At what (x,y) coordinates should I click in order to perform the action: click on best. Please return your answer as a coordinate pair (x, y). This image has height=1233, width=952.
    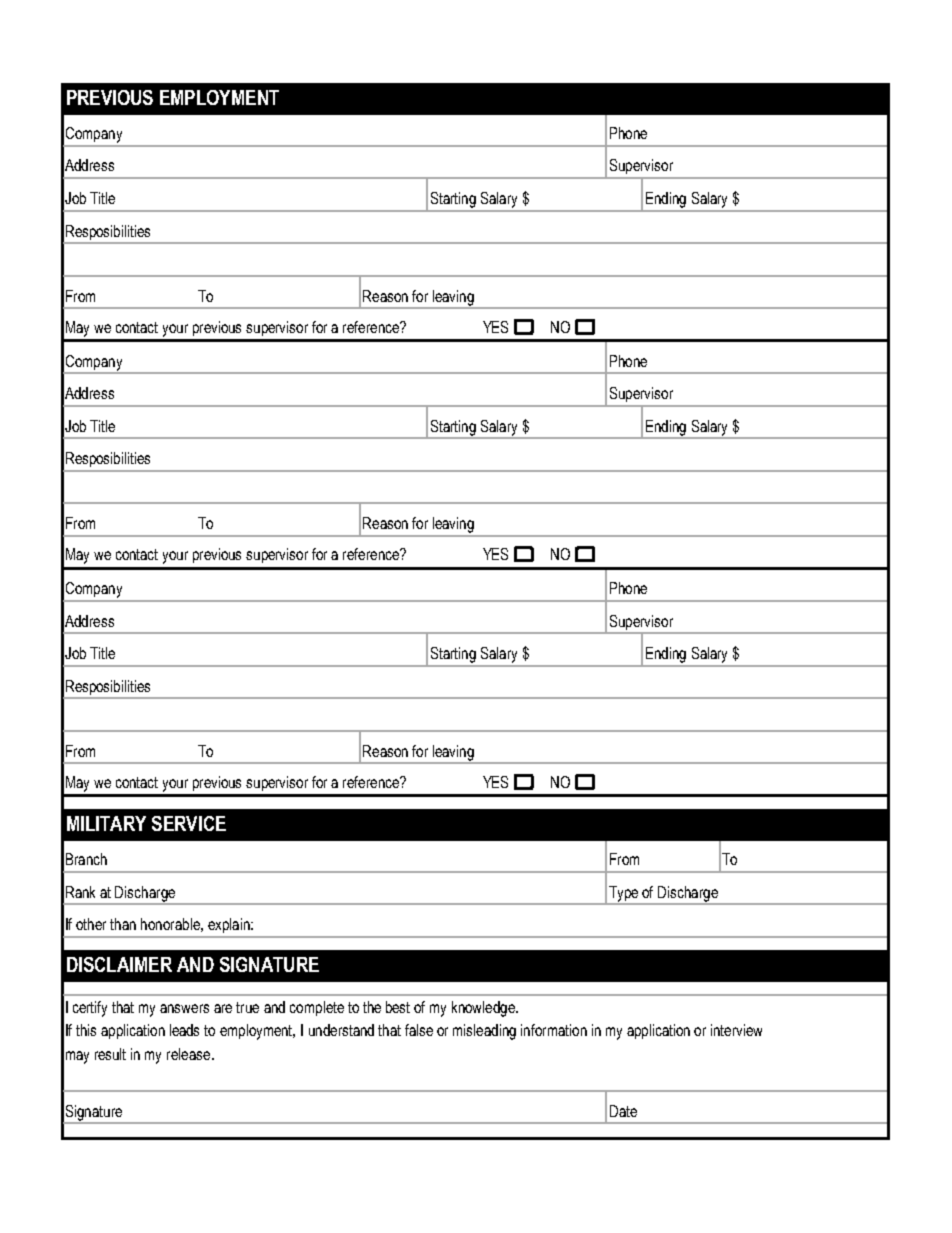
    Looking at the image, I should click on (398, 1007).
